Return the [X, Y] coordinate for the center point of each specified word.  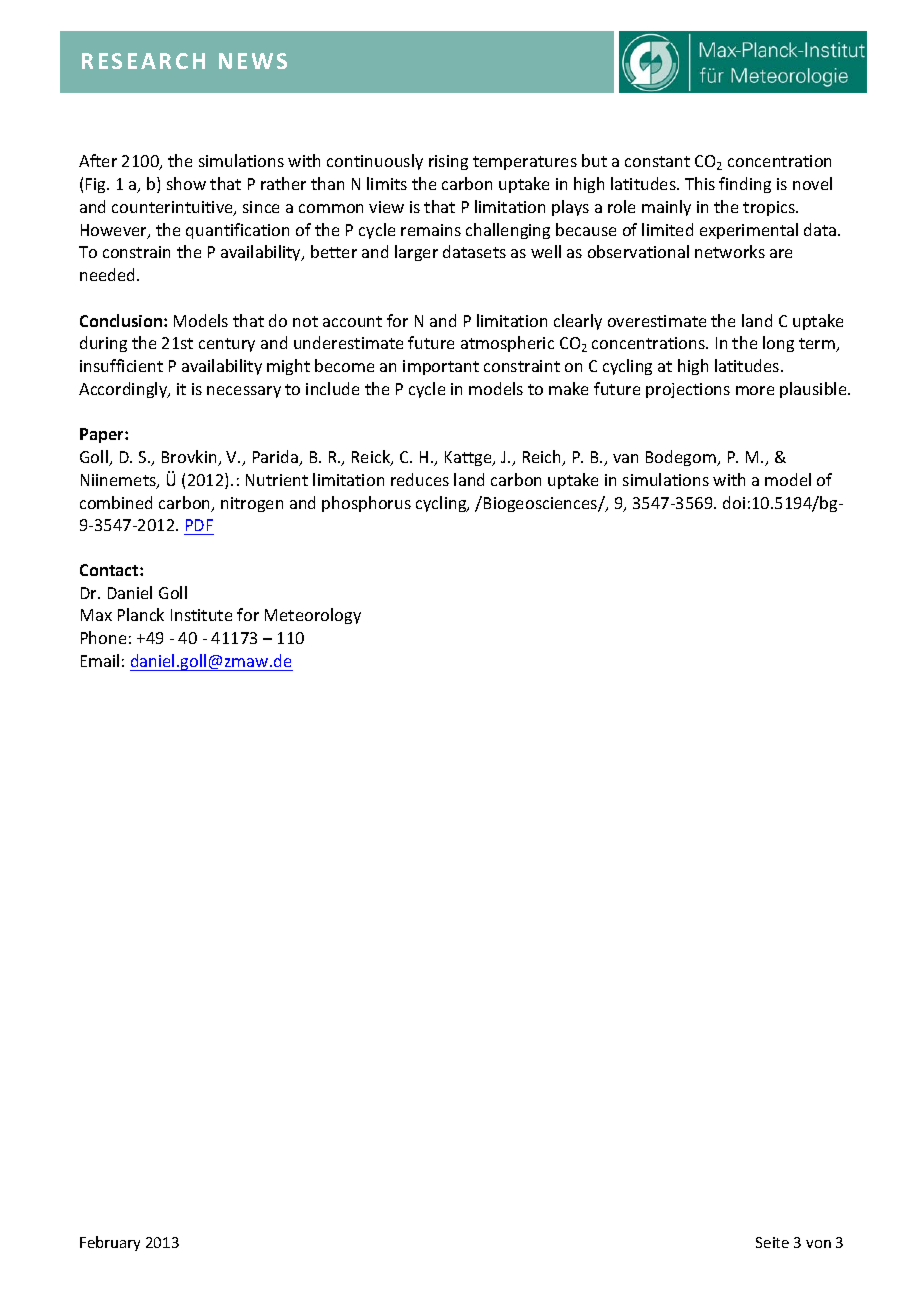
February [110, 1243]
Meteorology [313, 616]
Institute [201, 615]
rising [448, 162]
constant [657, 161]
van [625, 458]
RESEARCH [143, 61]
